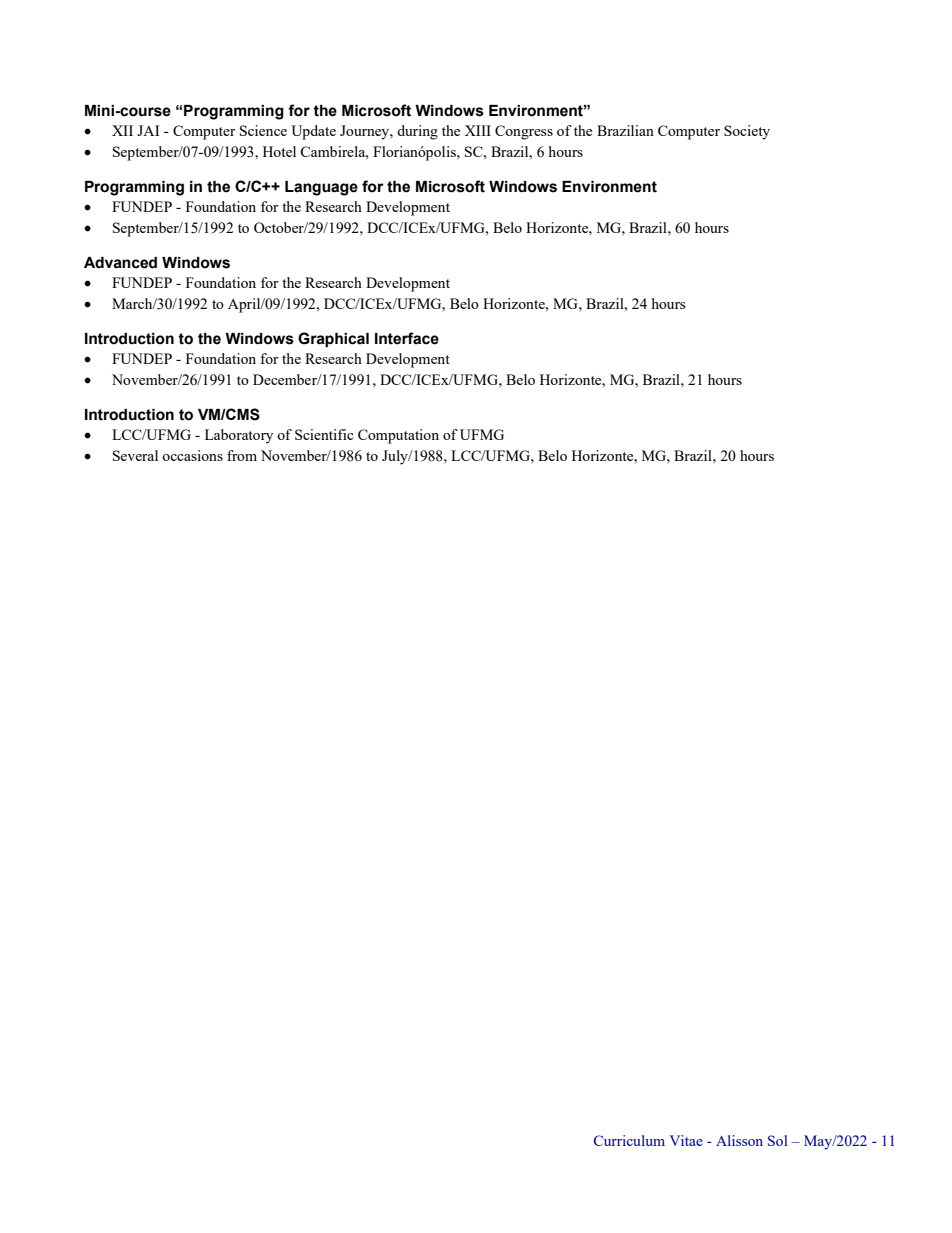 Image resolution: width=952 pixels, height=1233 pixels. I want to click on JAI, so click(148, 130).
